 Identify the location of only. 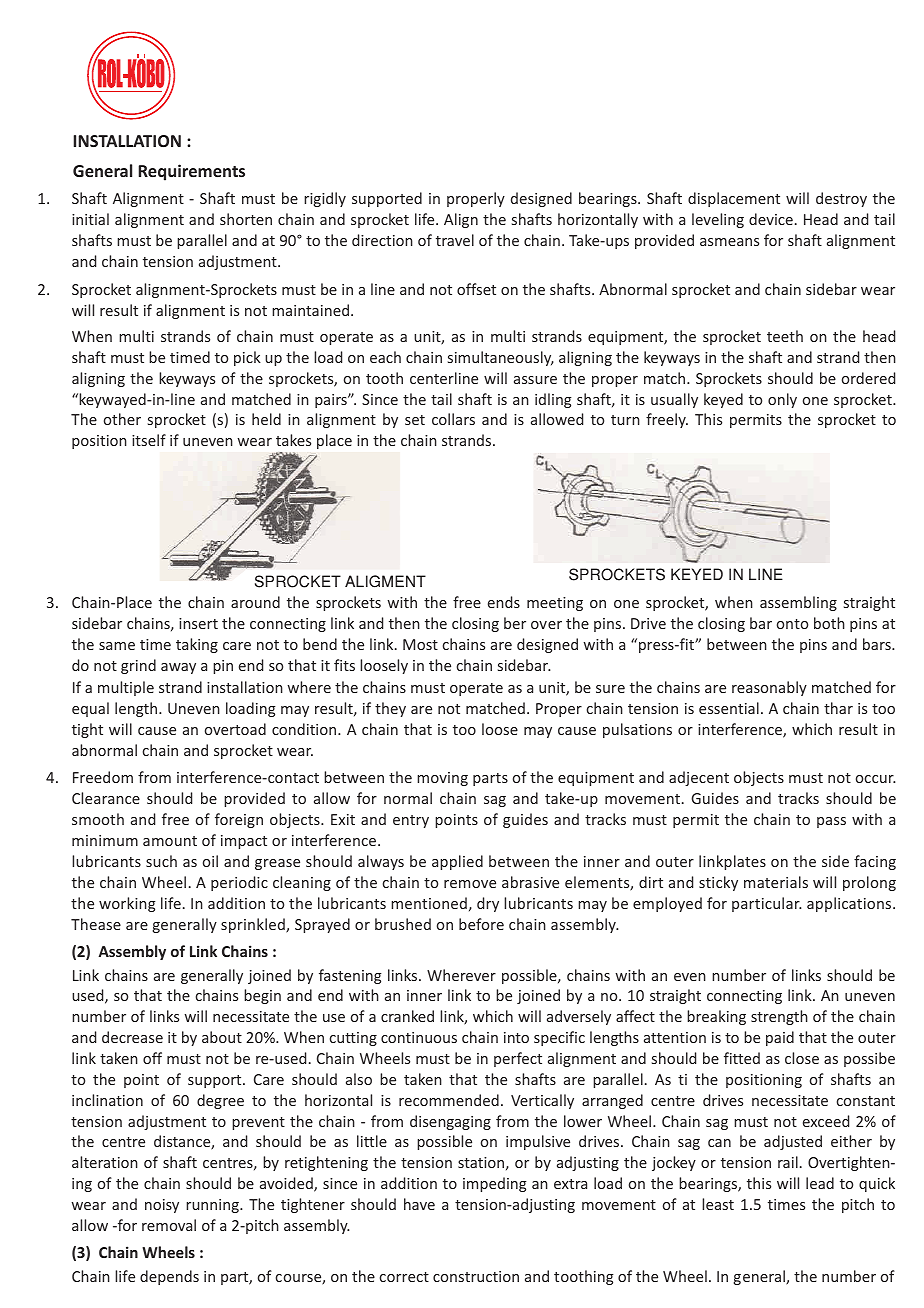
(782, 400).
